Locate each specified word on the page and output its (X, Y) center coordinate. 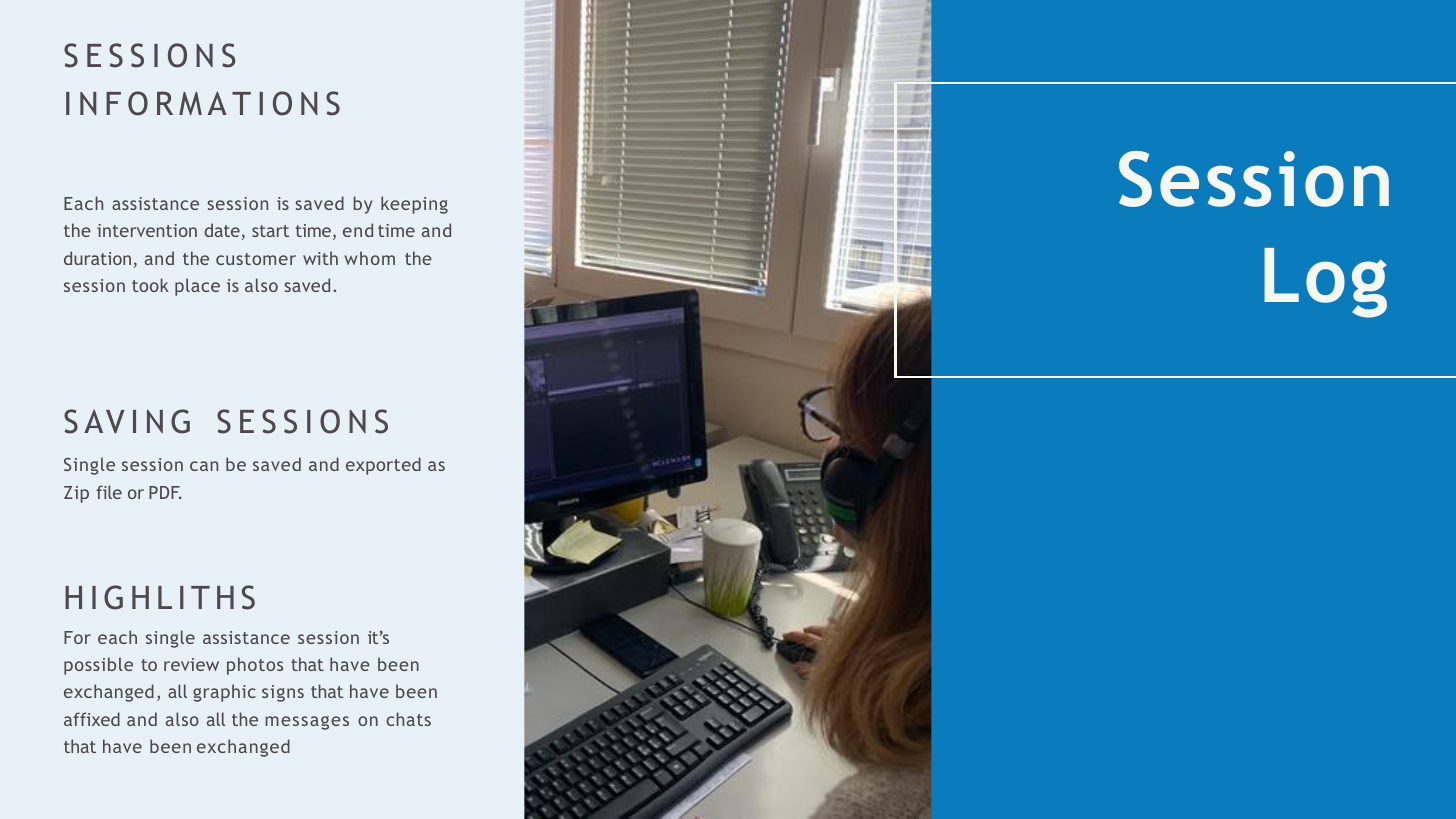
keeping (414, 205)
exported (383, 466)
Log (1325, 283)
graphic (224, 693)
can (204, 466)
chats (408, 719)
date (222, 230)
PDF (165, 492)
